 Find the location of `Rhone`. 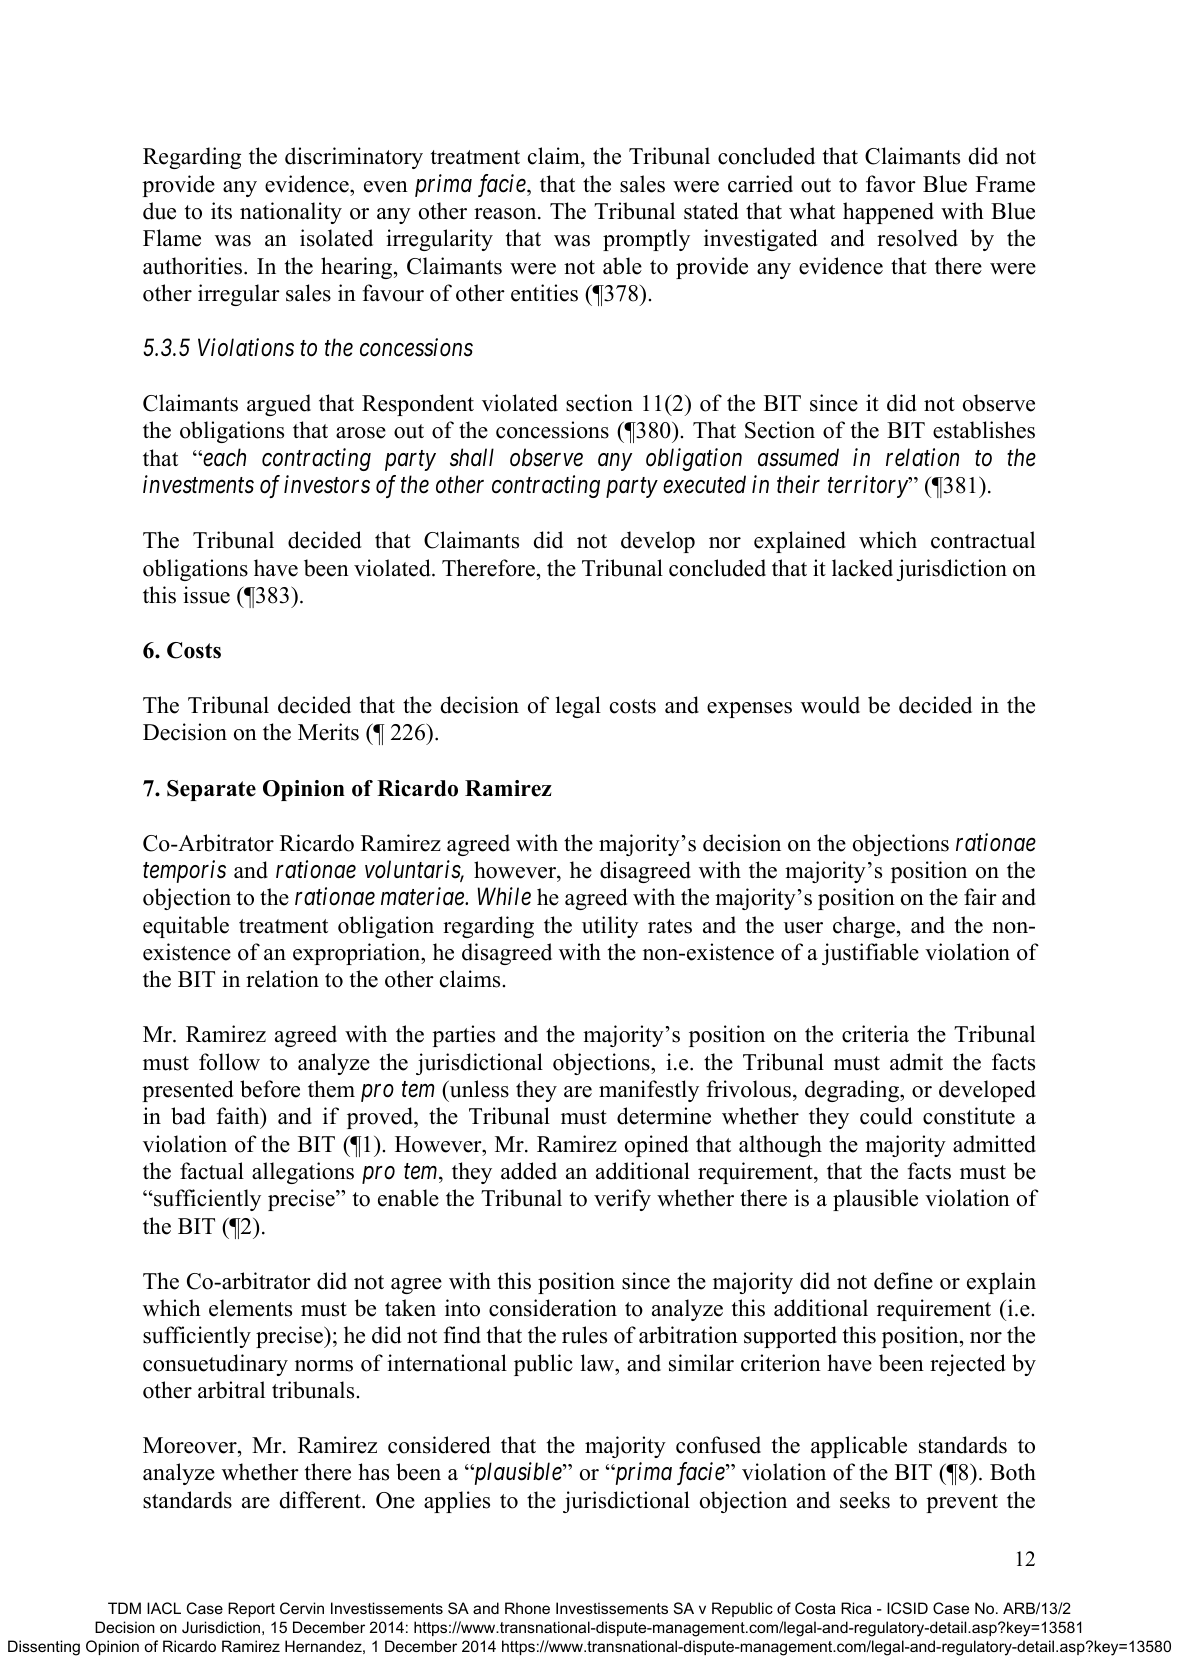

Rhone is located at coordinates (527, 1608).
